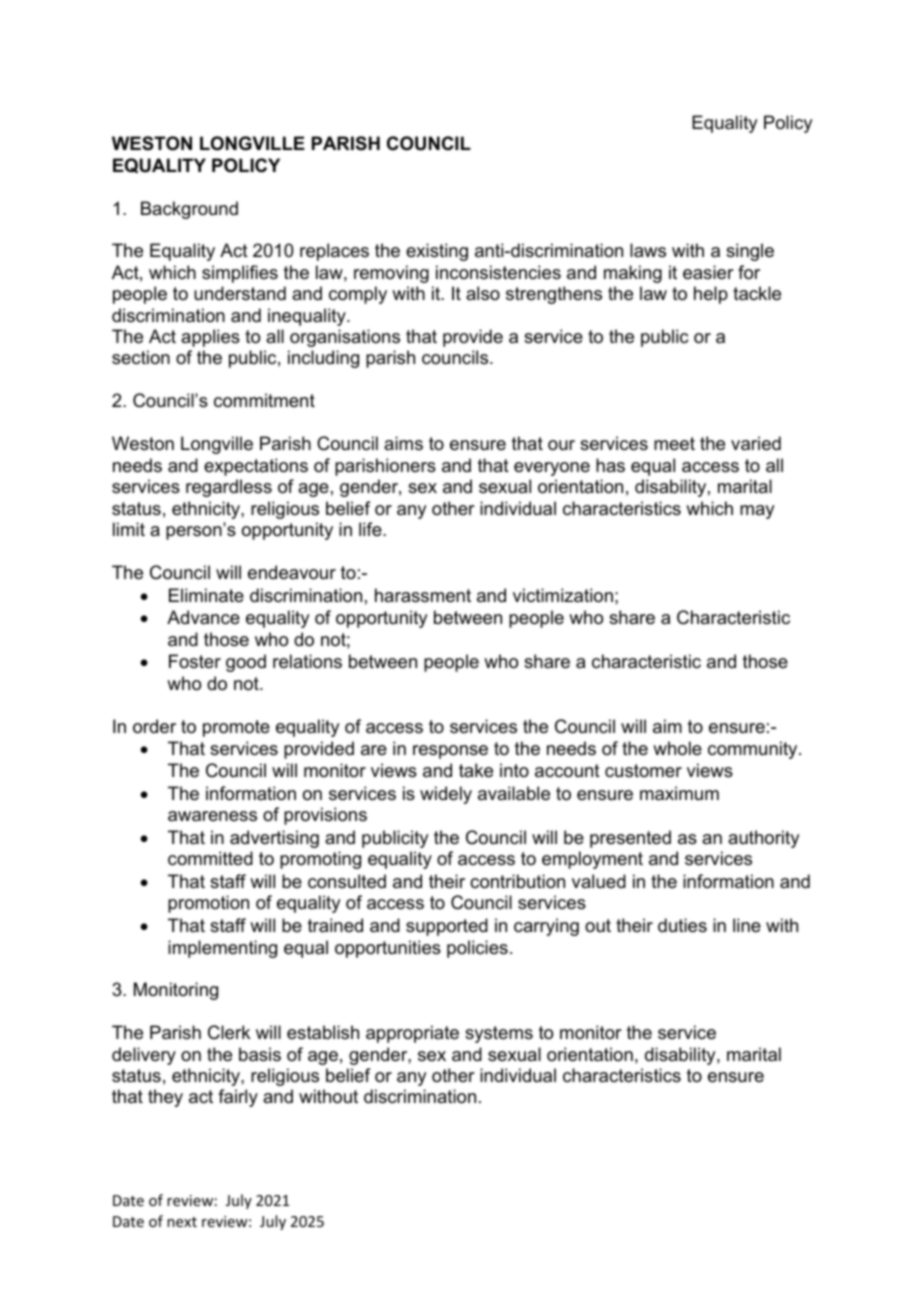 This screenshot has width=924, height=1308. What do you see at coordinates (412, 1034) in the screenshot?
I see `appropriate` at bounding box center [412, 1034].
